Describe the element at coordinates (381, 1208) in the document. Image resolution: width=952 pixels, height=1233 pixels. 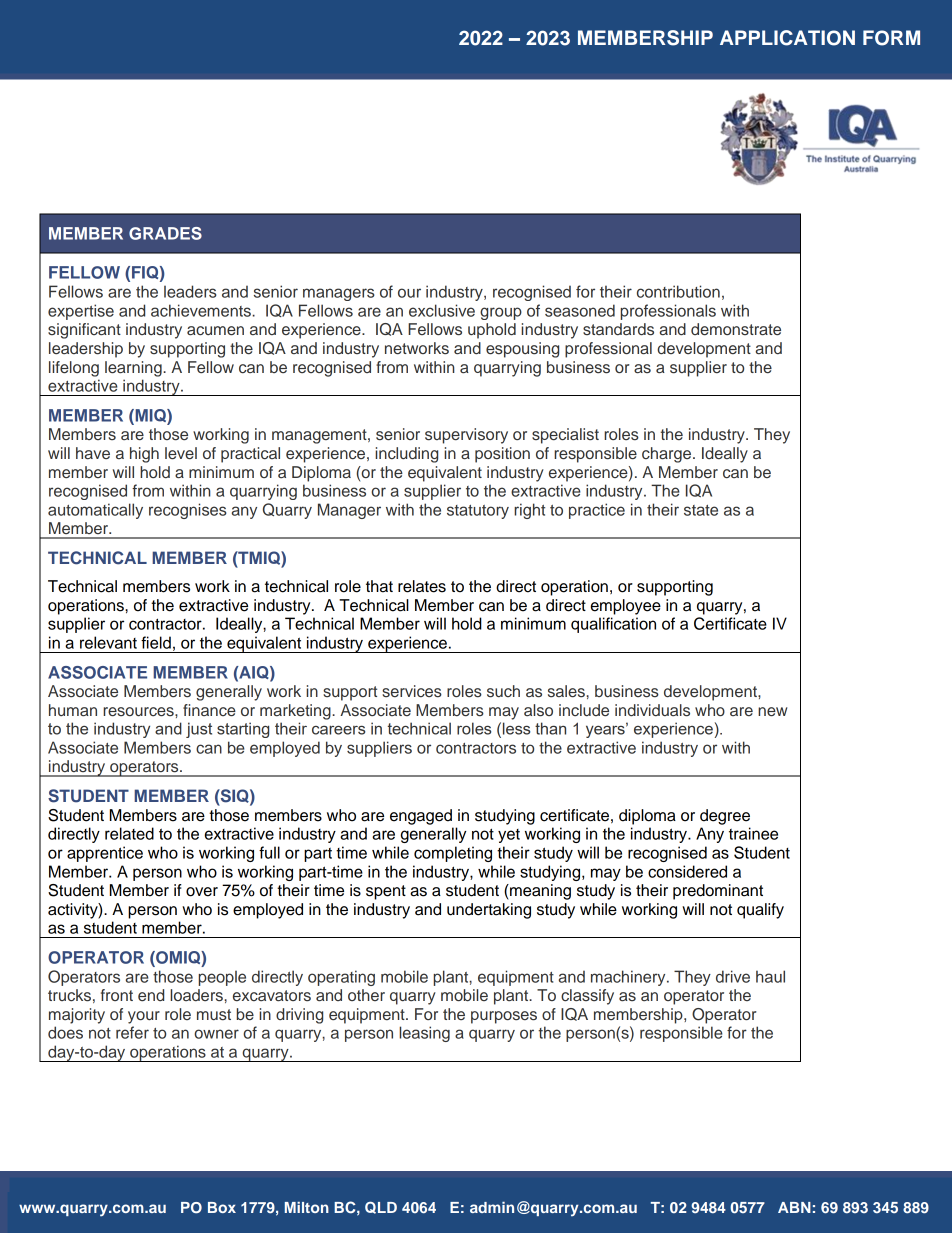
I see `QLD` at that location.
